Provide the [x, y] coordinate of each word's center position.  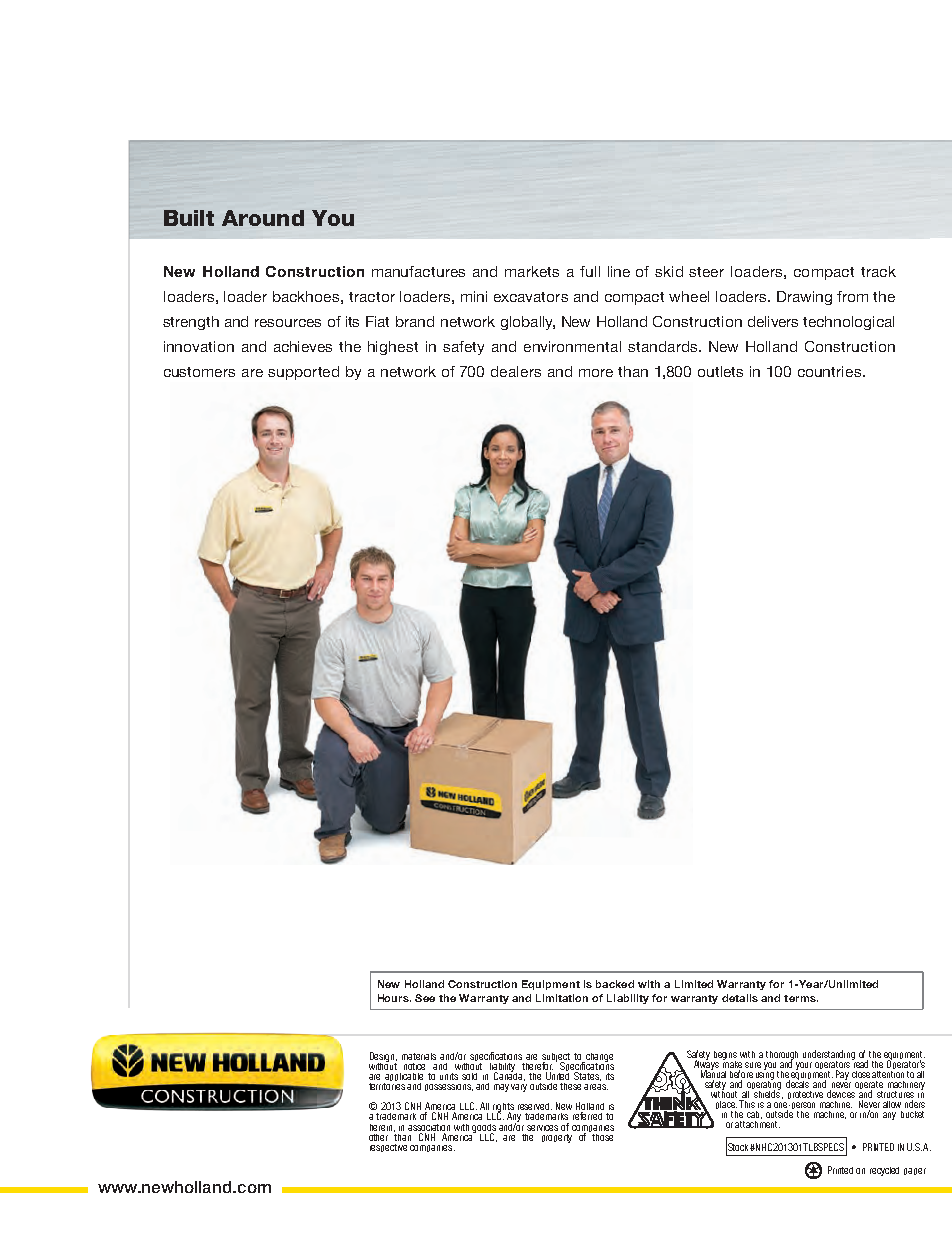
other [379, 1135]
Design [383, 1058]
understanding [829, 1056]
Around [263, 218]
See [425, 998]
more [596, 373]
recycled [884, 1171]
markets [532, 271]
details [740, 998]
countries [831, 371]
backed [615, 984]
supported [303, 373]
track [878, 271]
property [557, 1138]
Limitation [562, 998]
